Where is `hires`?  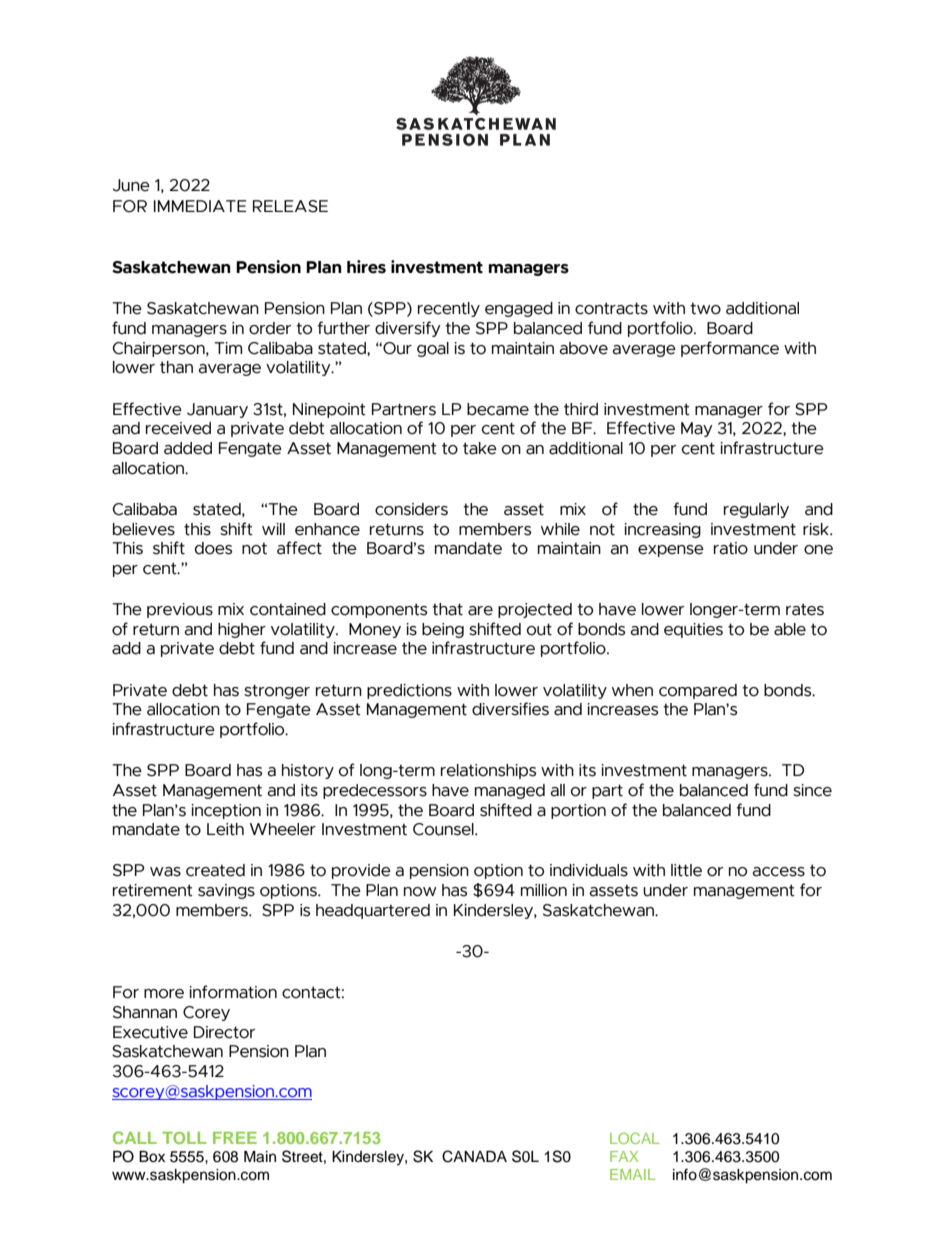 hires is located at coordinates (366, 267).
